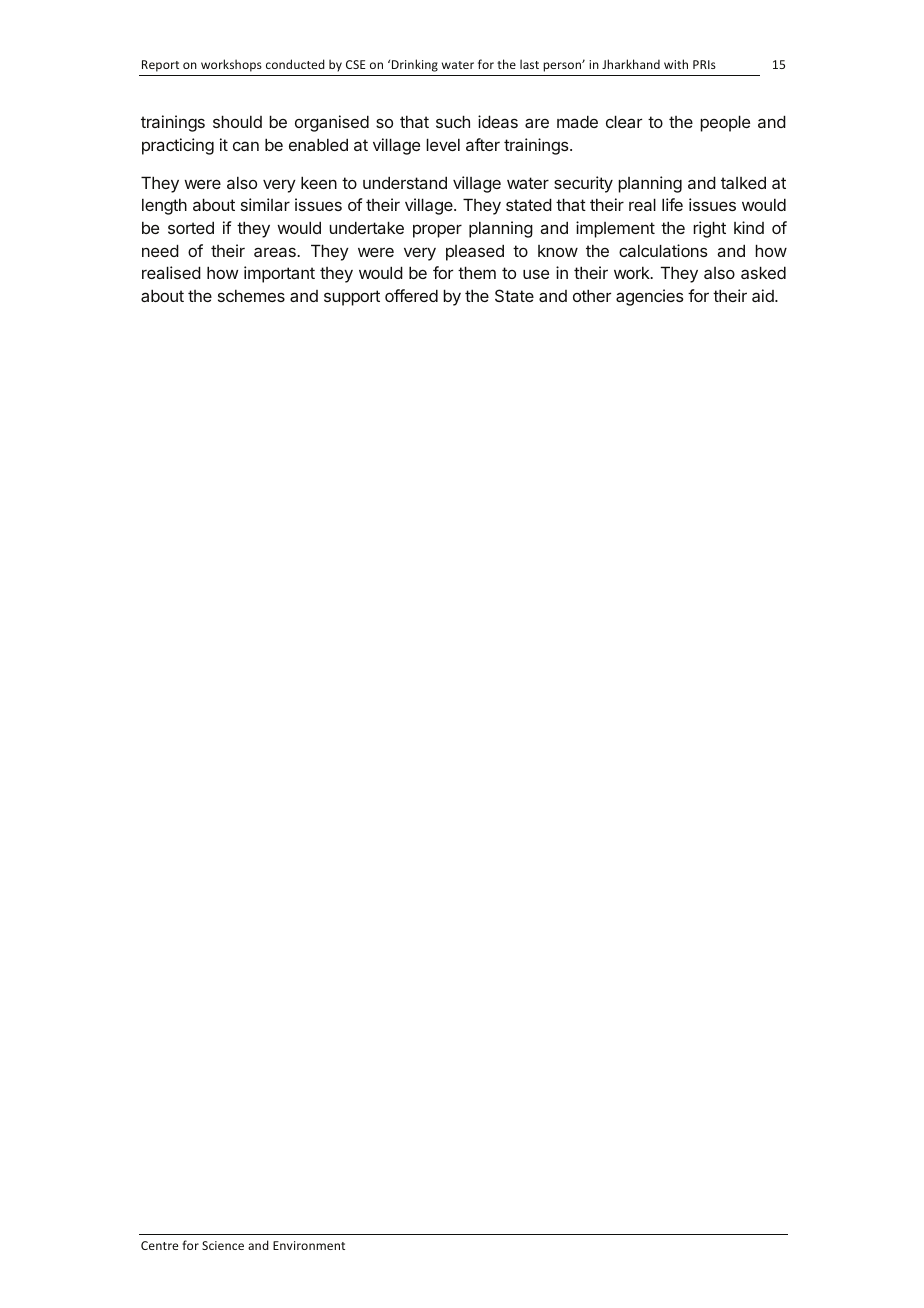 The width and height of the image is (924, 1308). Describe the element at coordinates (453, 121) in the image. I see `such` at that location.
